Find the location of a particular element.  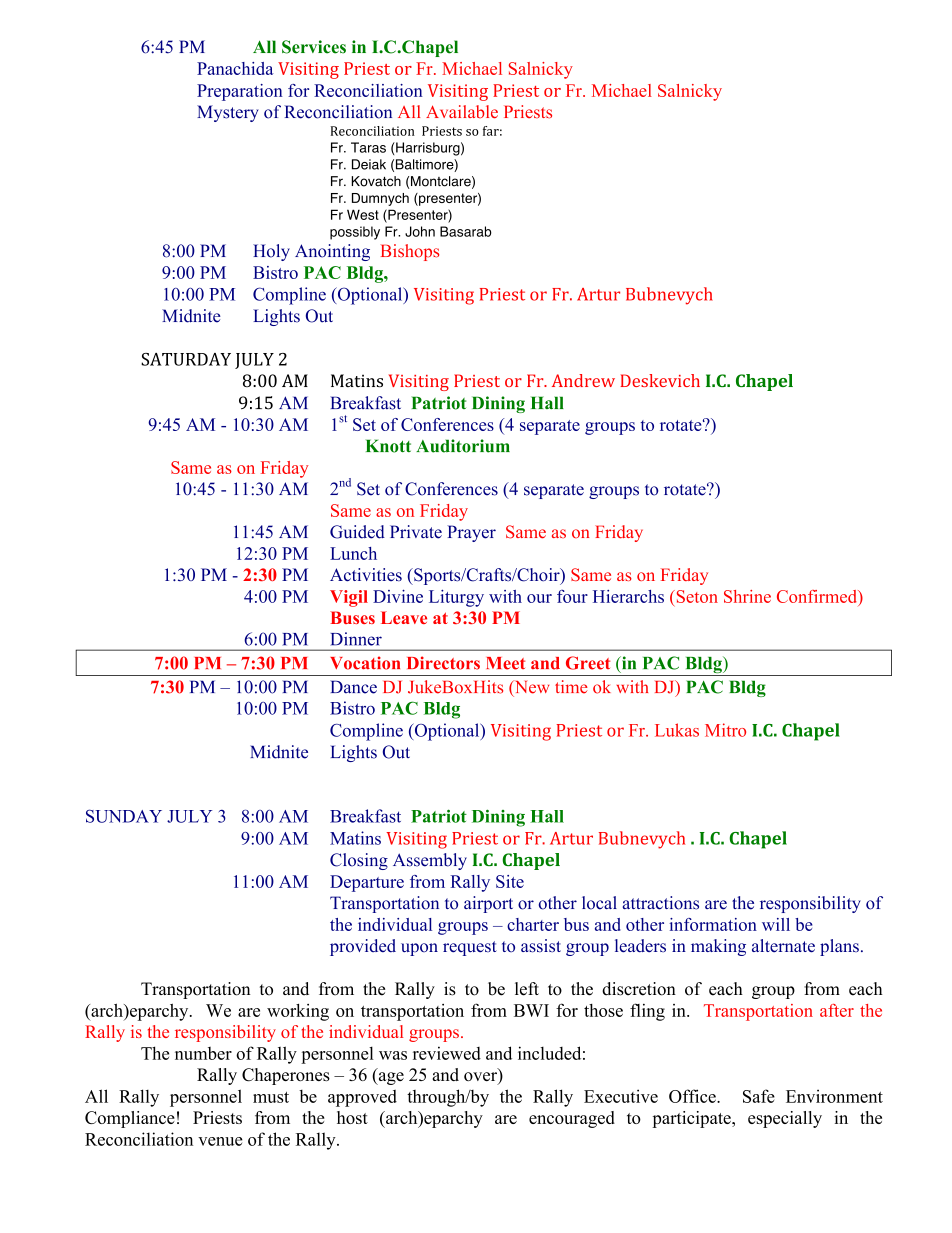

Safe is located at coordinates (759, 1096).
